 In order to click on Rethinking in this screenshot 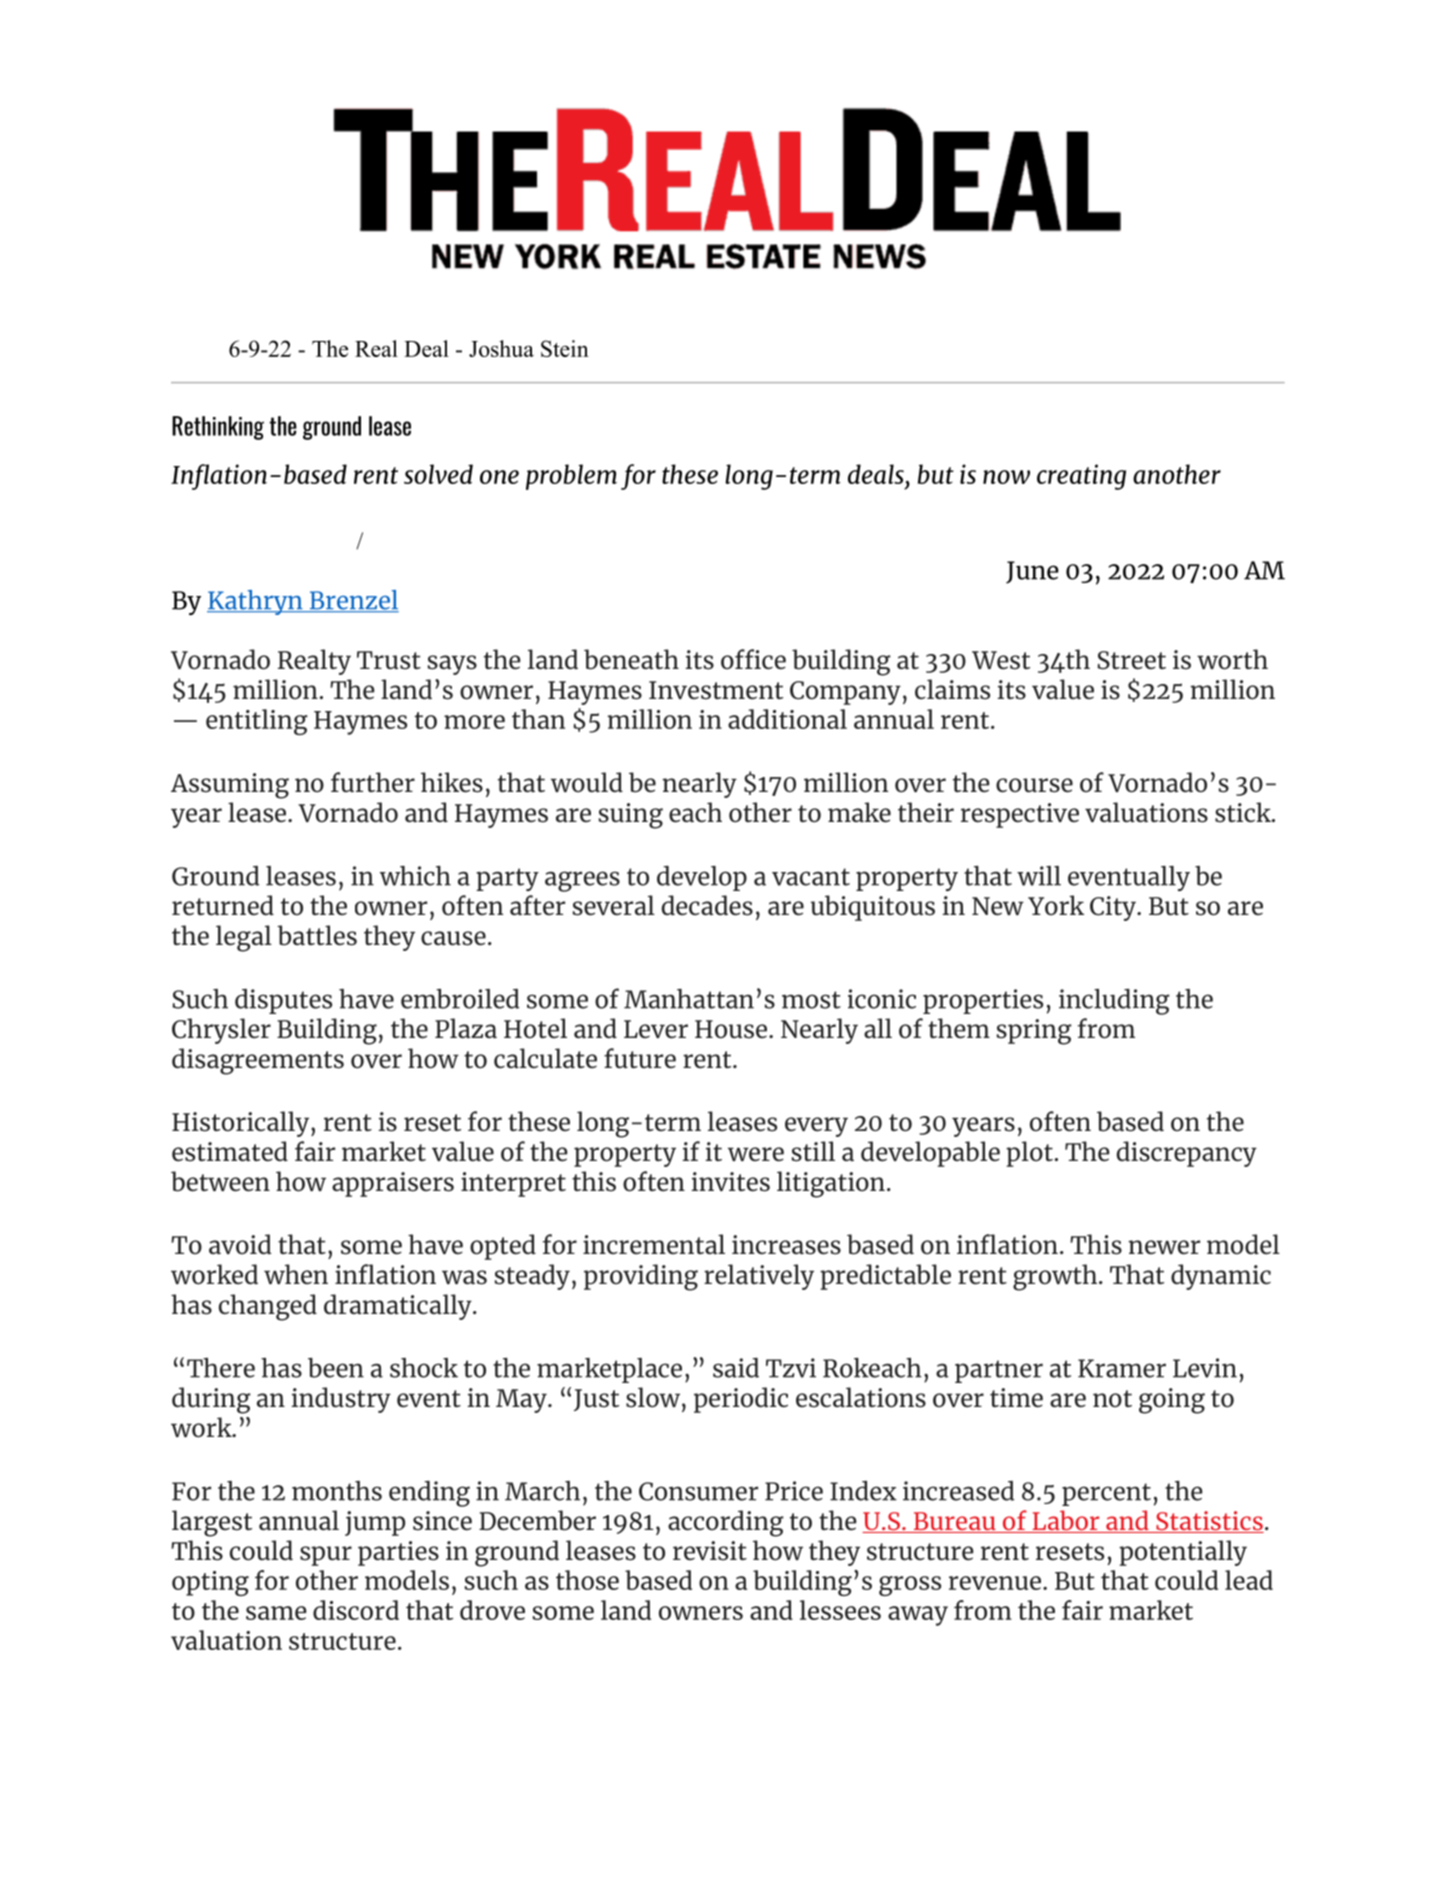, I will do `click(218, 428)`.
